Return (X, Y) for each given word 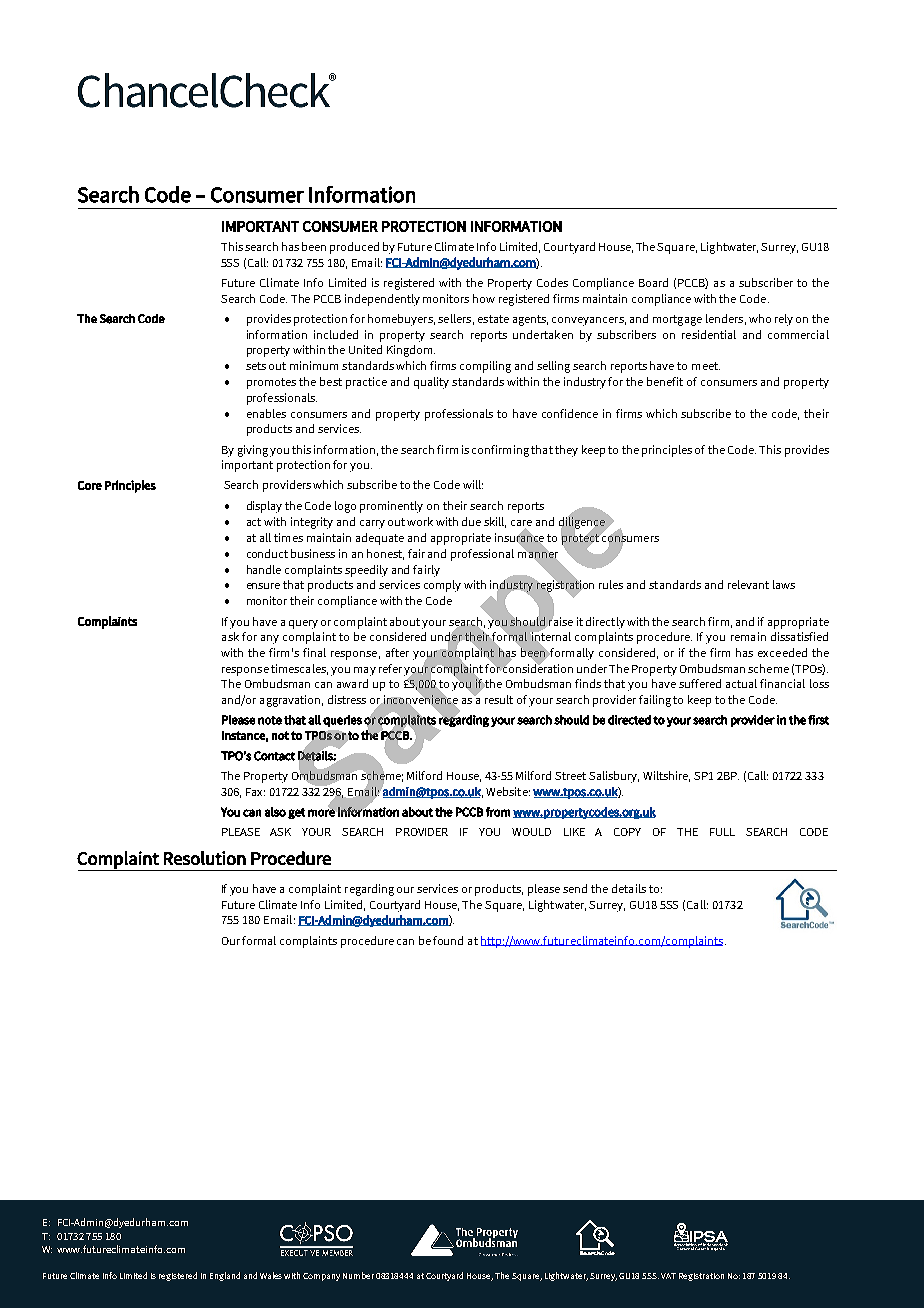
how (484, 298)
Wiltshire (666, 776)
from (498, 812)
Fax (255, 792)
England (225, 1276)
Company (321, 1277)
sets (256, 366)
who (760, 318)
